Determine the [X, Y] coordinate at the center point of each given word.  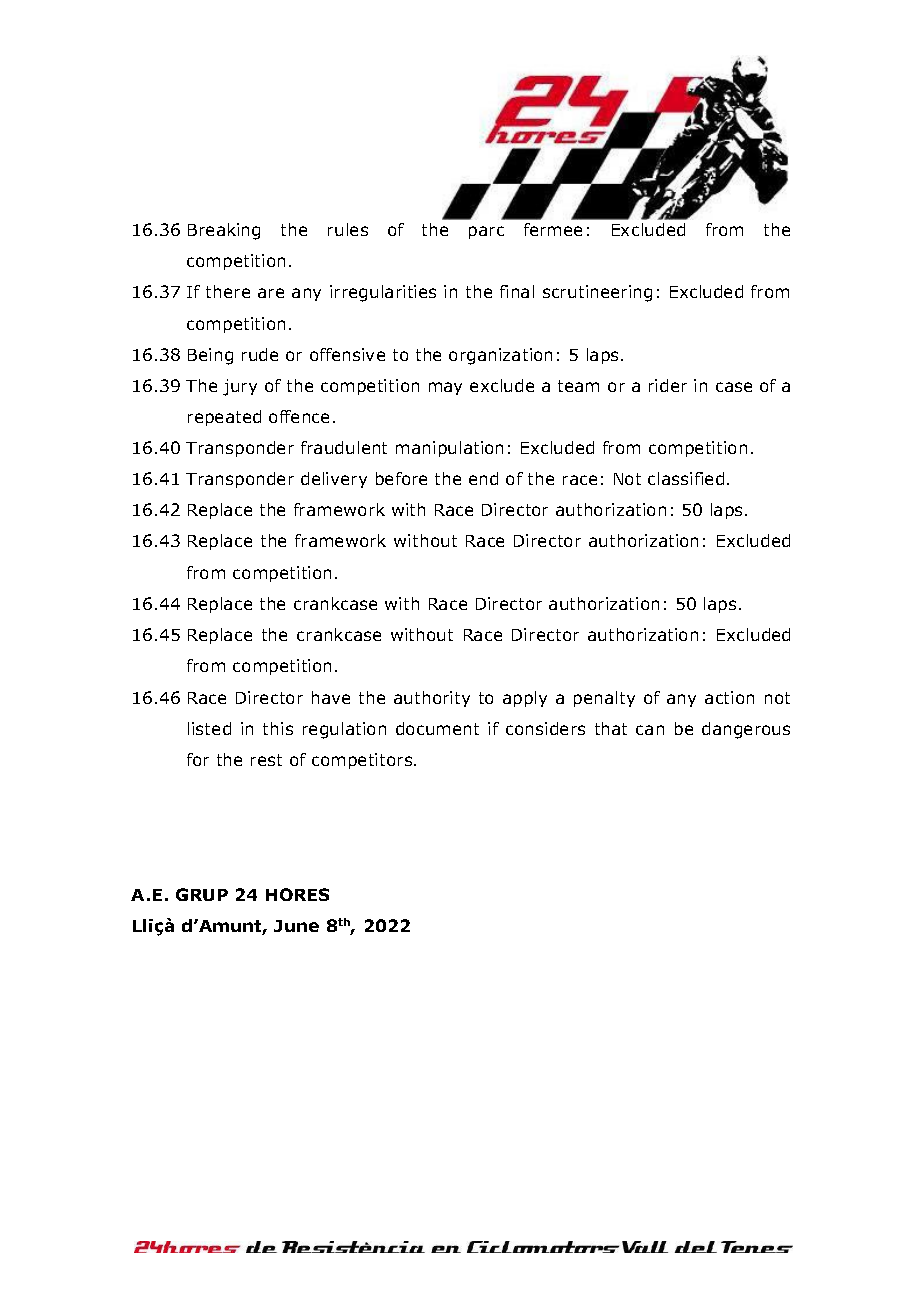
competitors [363, 761]
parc [486, 232]
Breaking [224, 231]
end [483, 478]
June [296, 926]
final [517, 291]
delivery [334, 480]
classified [686, 478]
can [650, 730]
